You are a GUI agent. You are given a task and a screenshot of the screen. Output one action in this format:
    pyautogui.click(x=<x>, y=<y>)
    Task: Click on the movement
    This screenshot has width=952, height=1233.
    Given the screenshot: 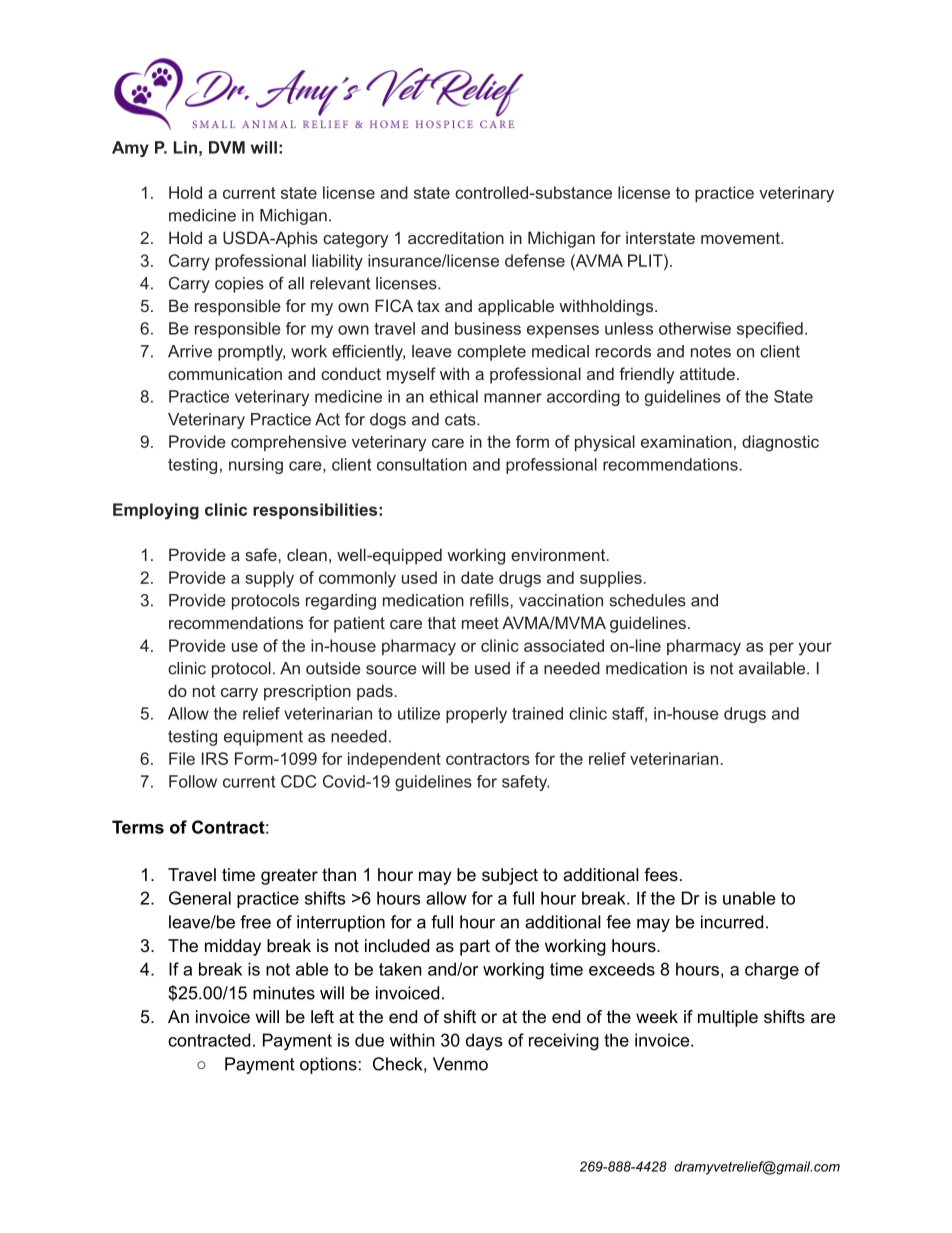 What is the action you would take?
    pyautogui.click(x=741, y=238)
